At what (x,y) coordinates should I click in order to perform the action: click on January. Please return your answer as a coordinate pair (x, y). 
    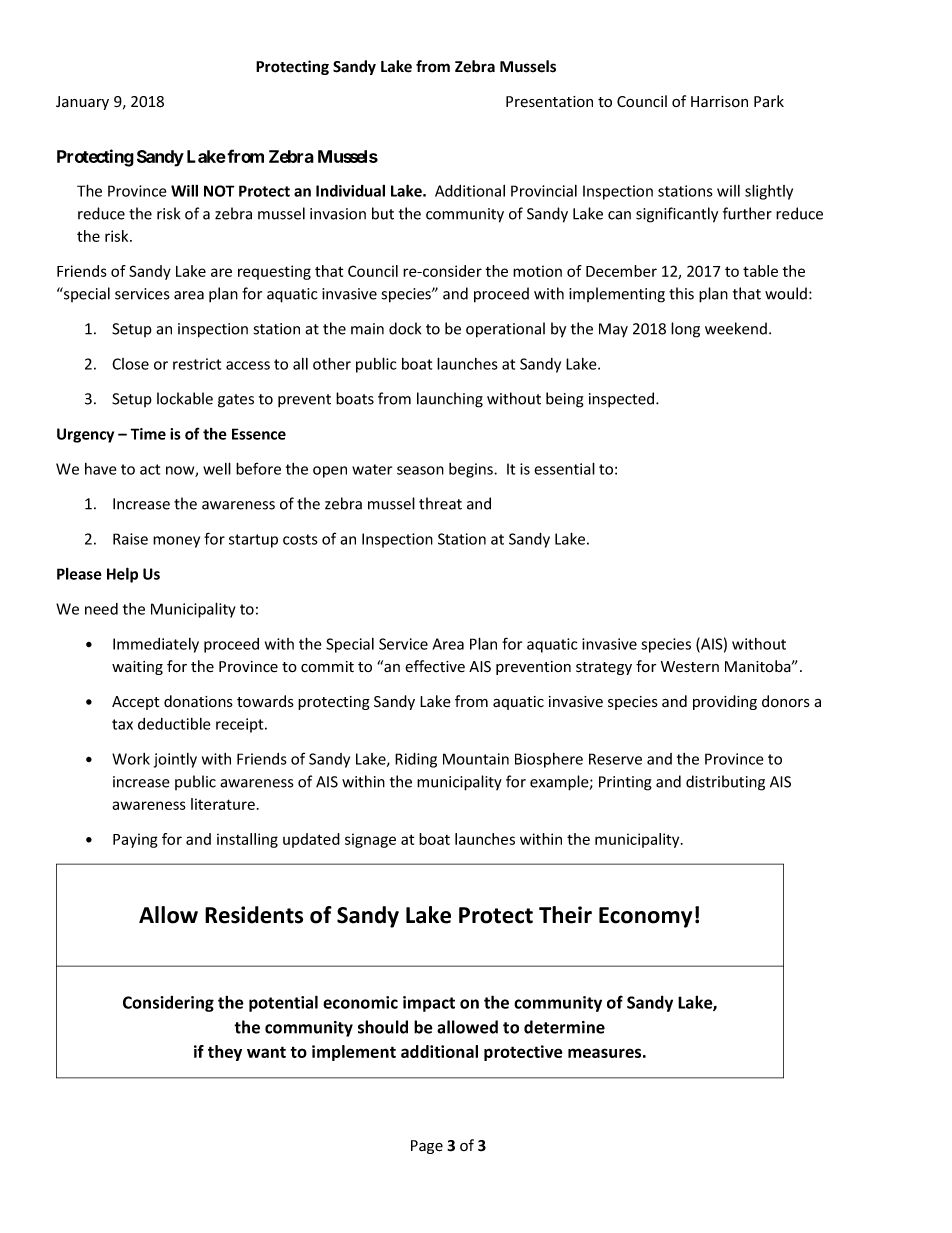
    Looking at the image, I should click on (82, 103).
